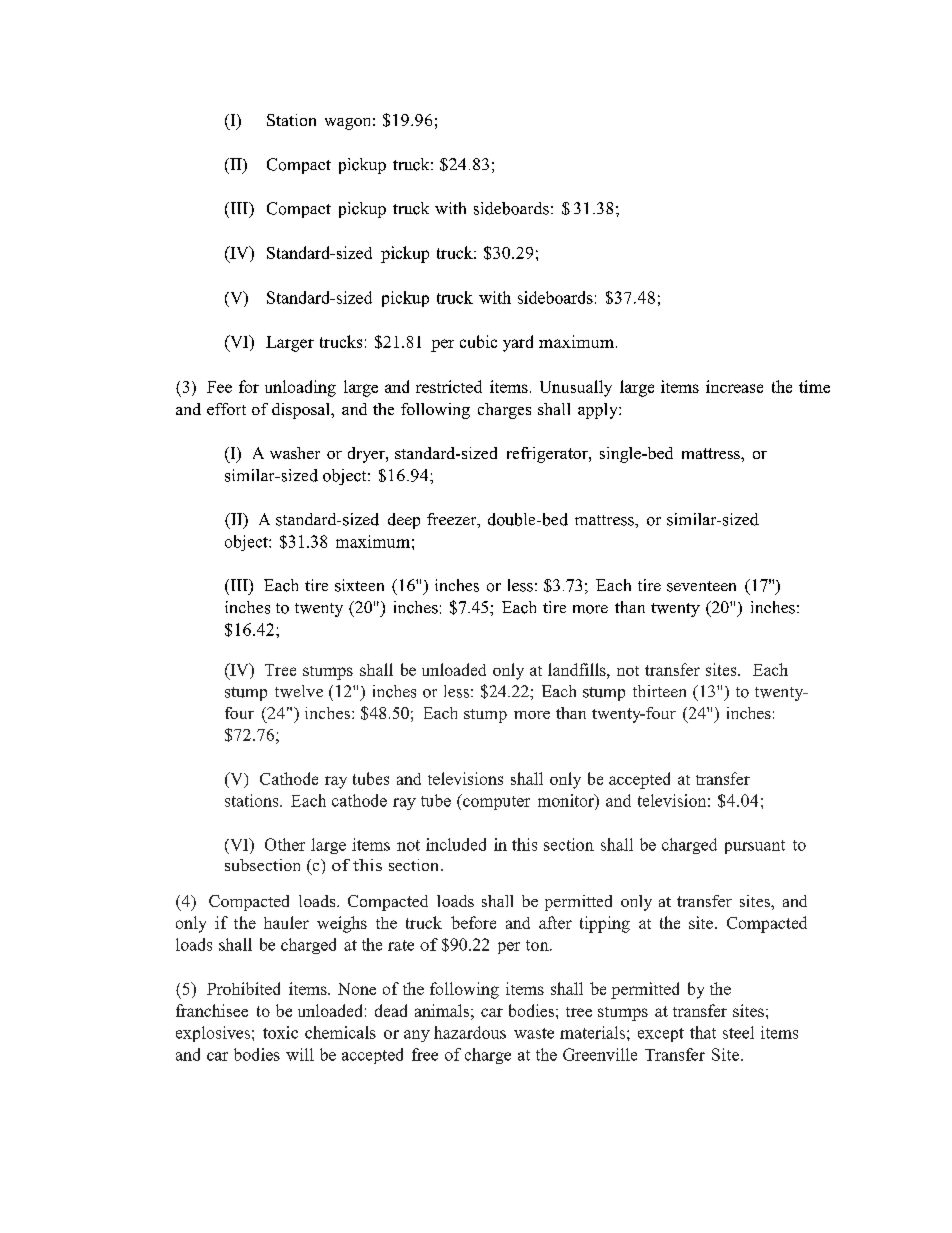  I want to click on yard, so click(518, 343).
